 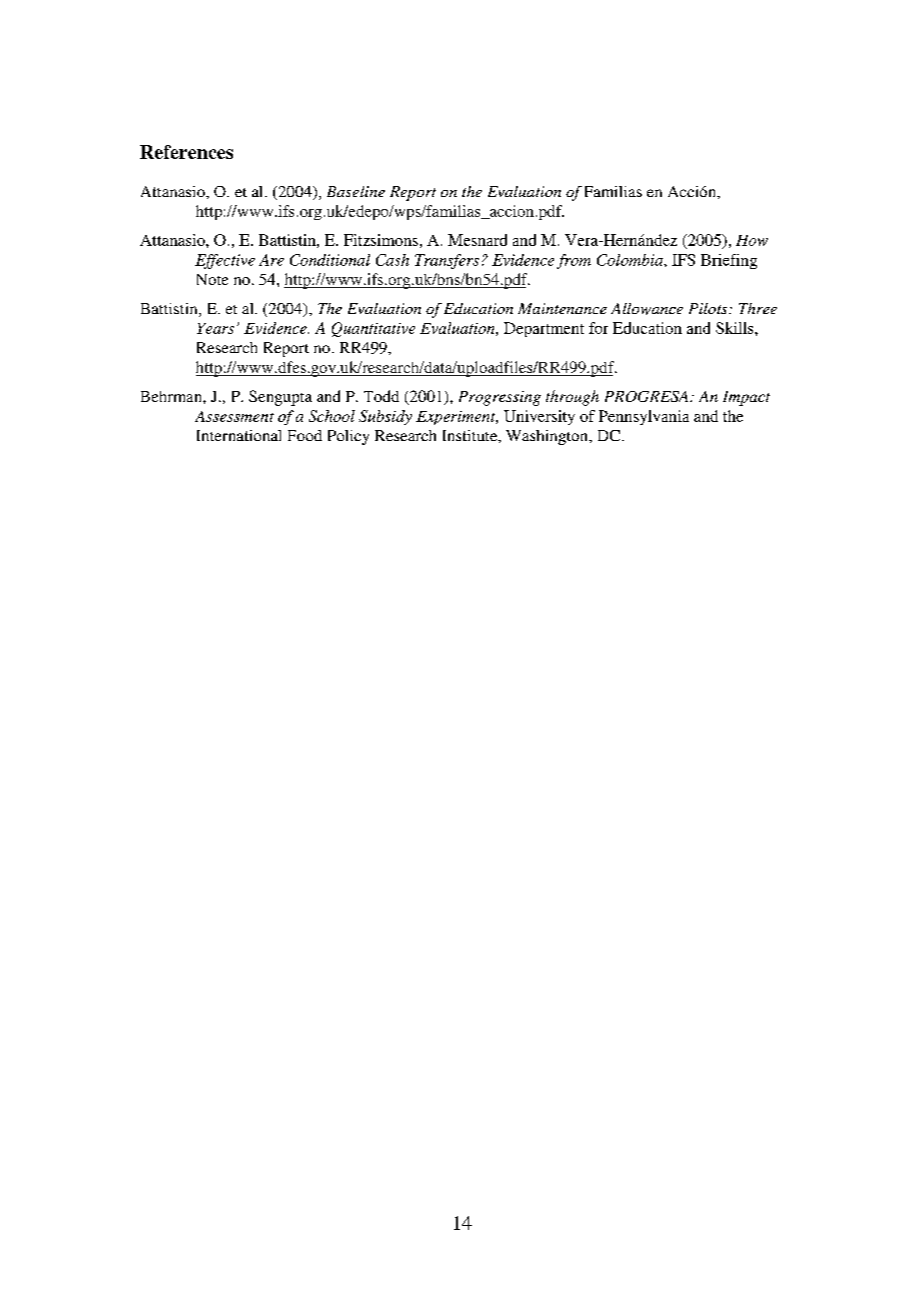 I want to click on Institute, so click(x=471, y=435).
